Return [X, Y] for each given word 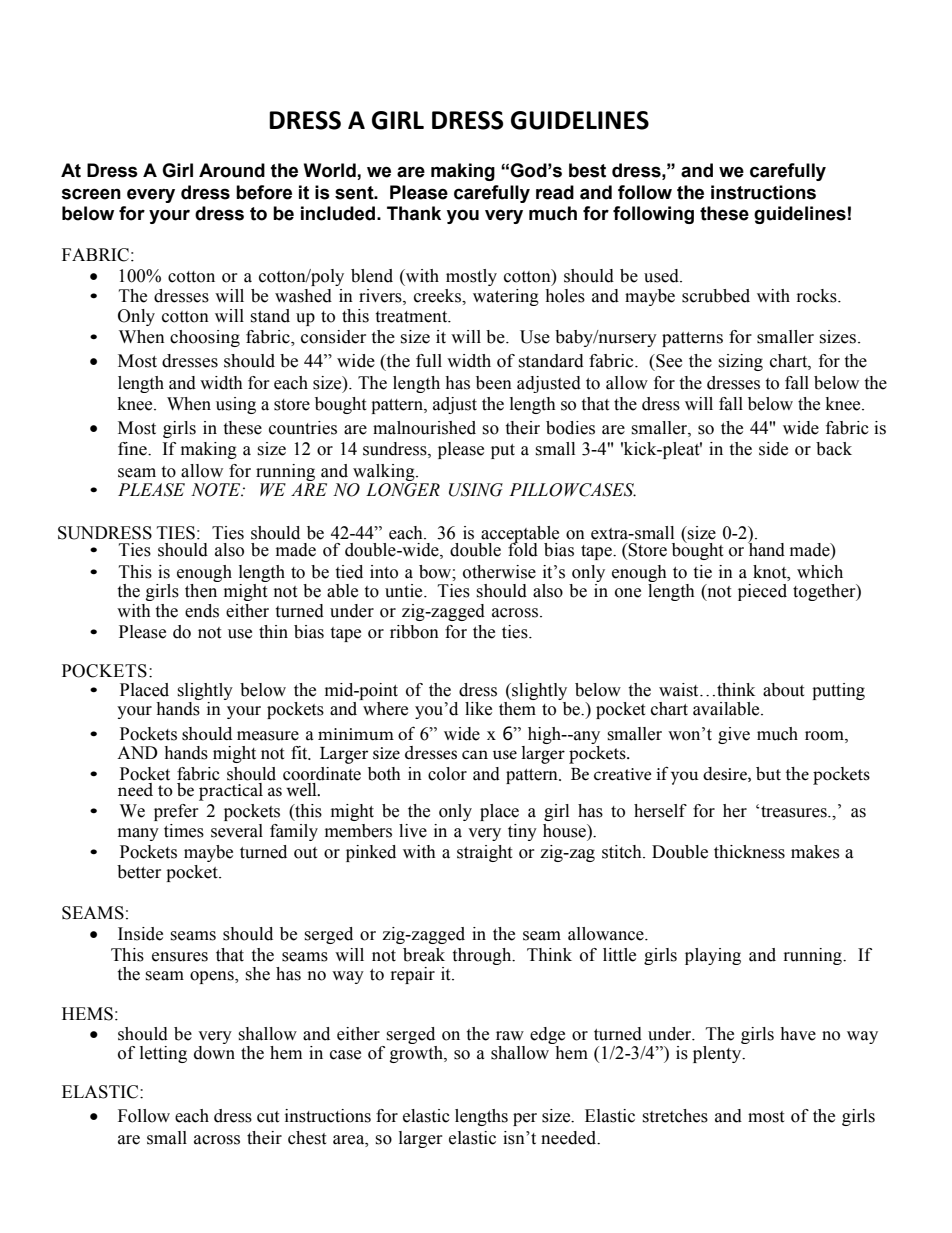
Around [232, 170]
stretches [675, 1116]
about [783, 690]
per [525, 1119]
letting [163, 1054]
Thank [414, 213]
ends [202, 611]
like [478, 709]
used [662, 276]
